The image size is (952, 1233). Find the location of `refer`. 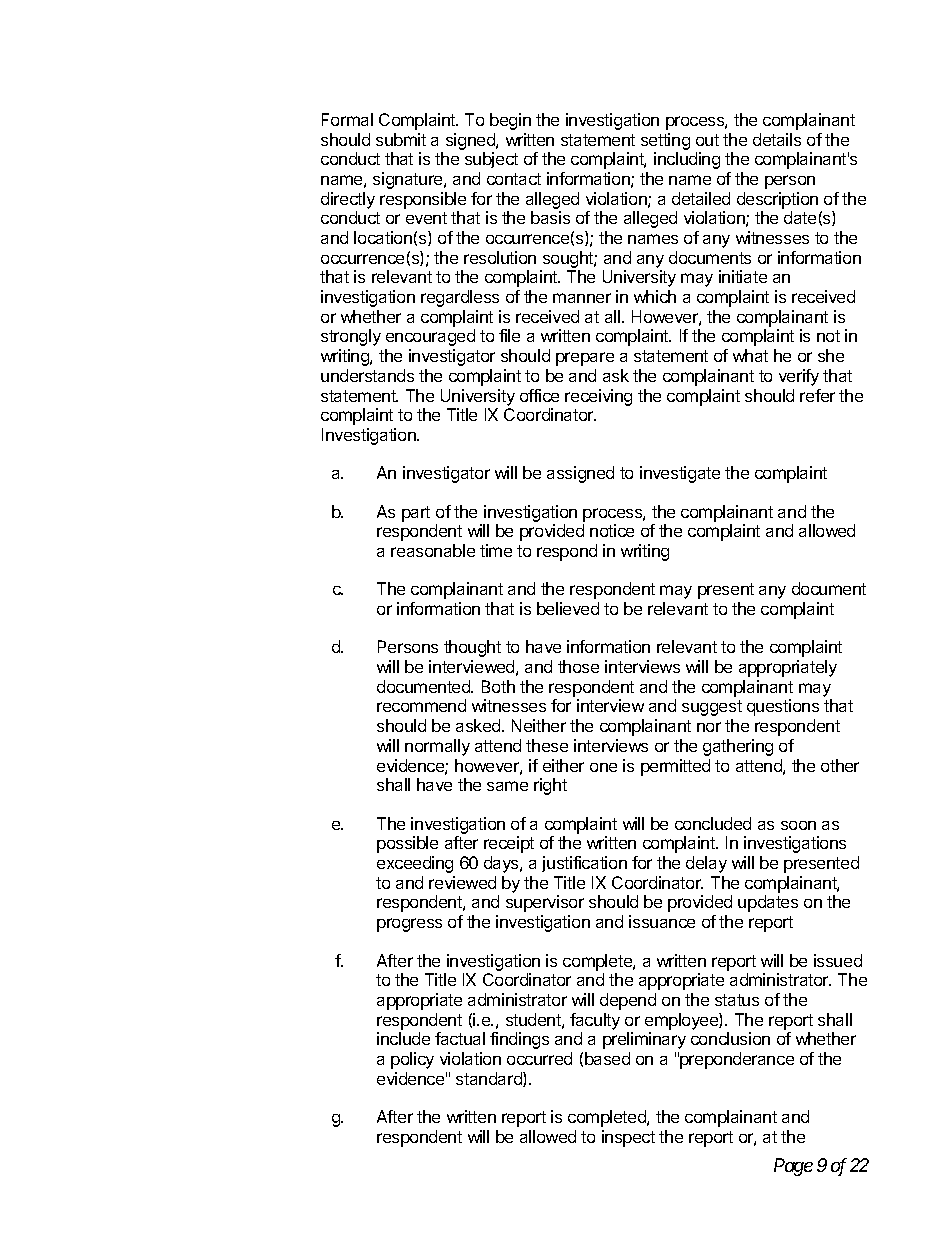

refer is located at coordinates (817, 395).
